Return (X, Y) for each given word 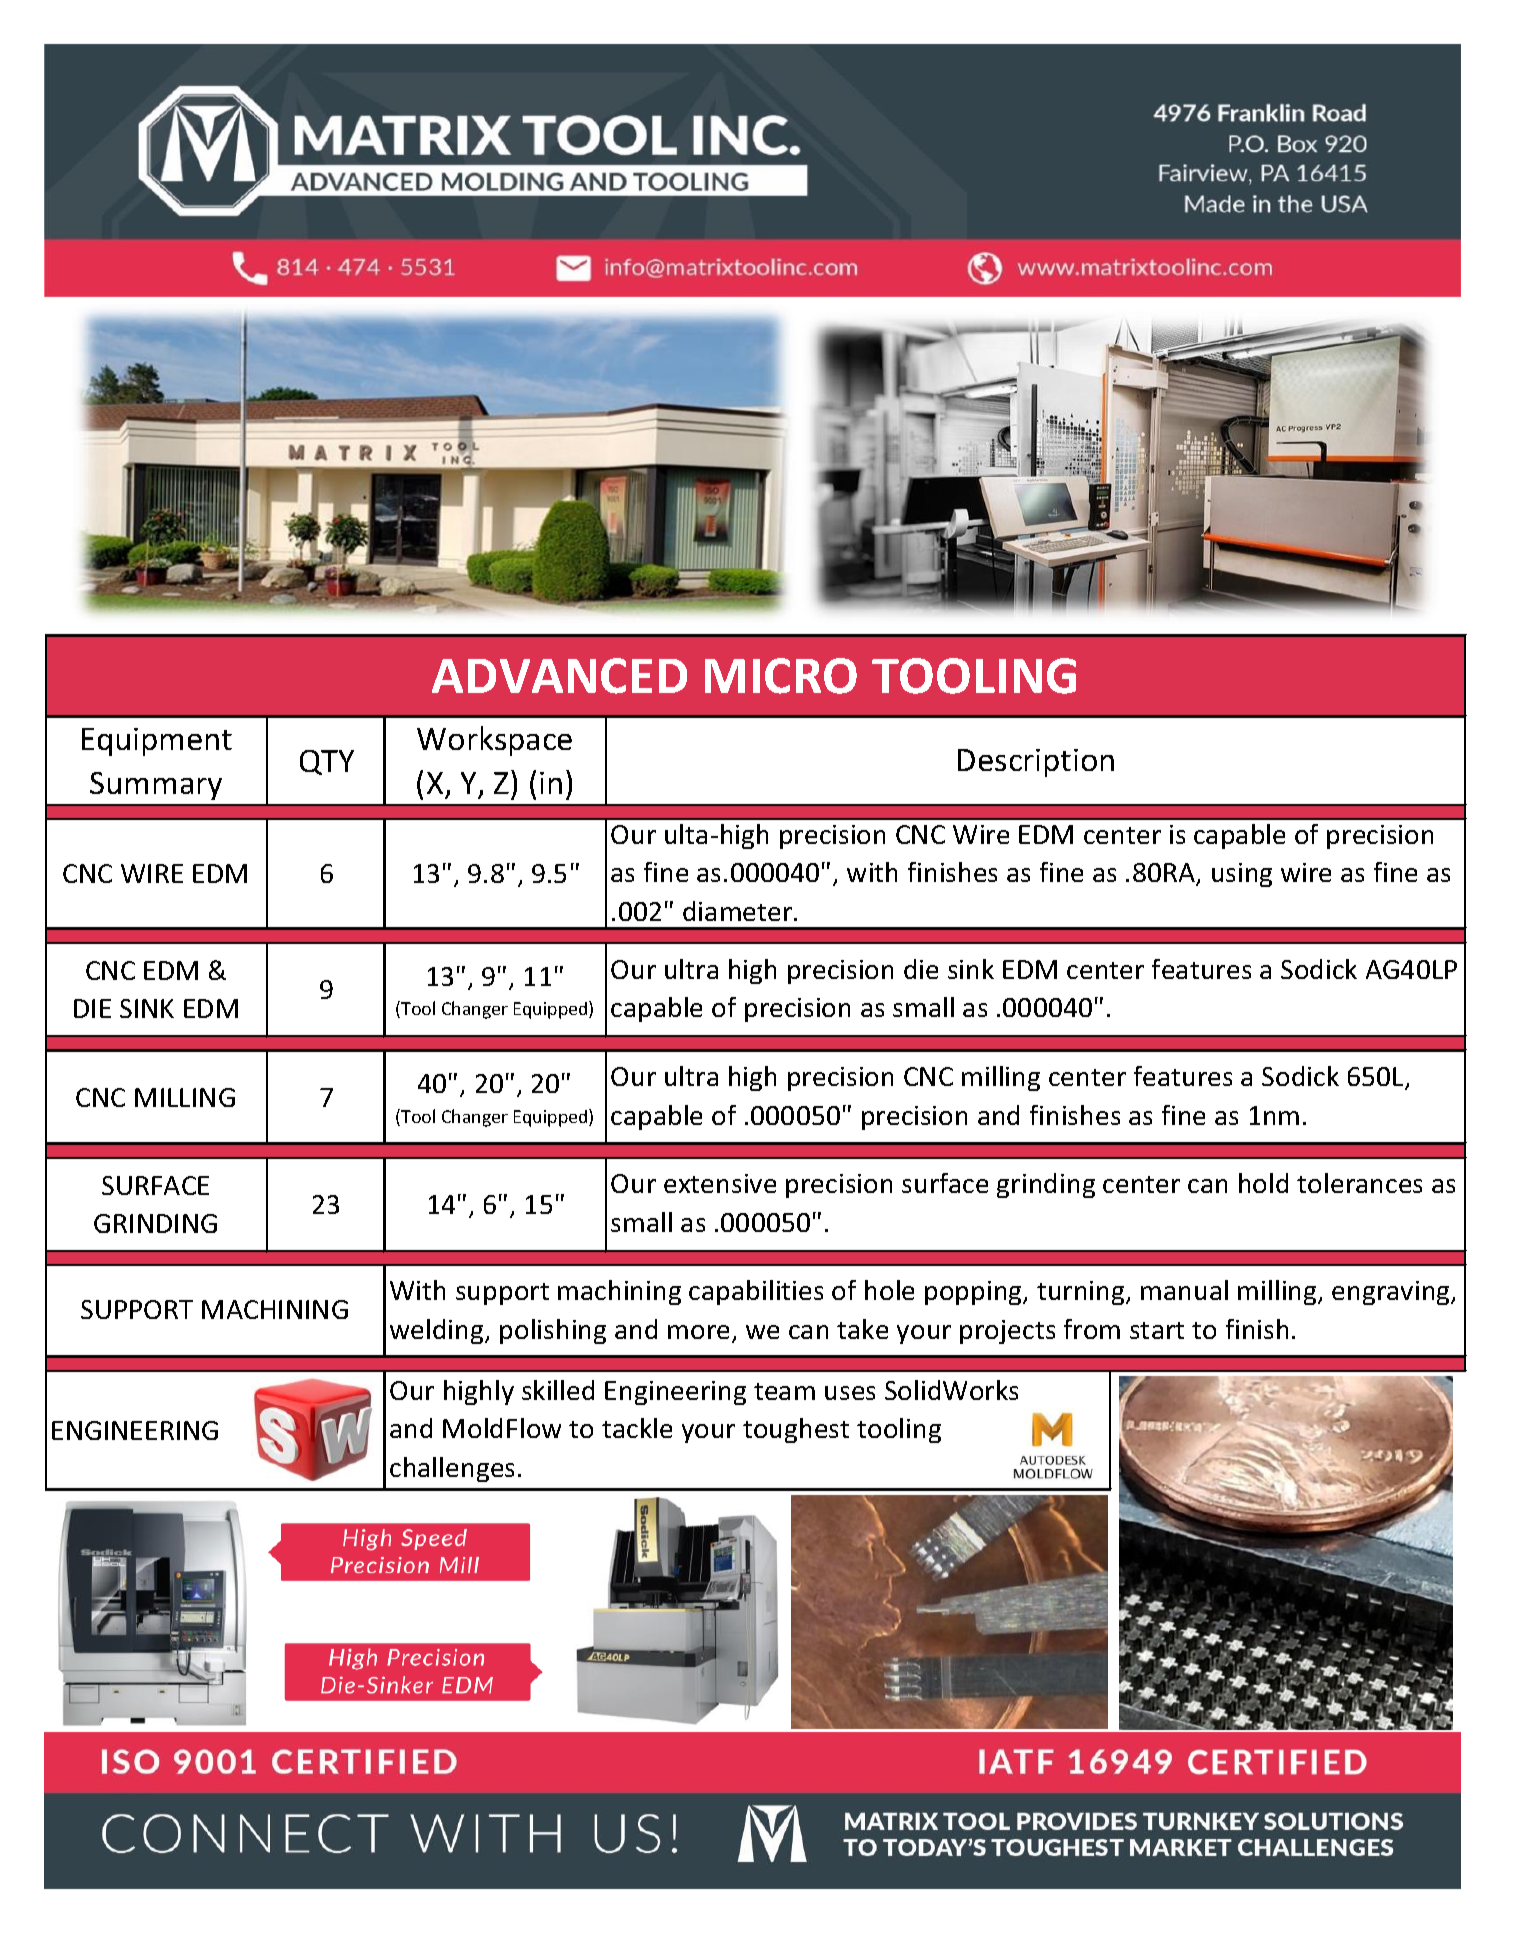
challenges (452, 1469)
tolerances (1359, 1183)
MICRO (781, 676)
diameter (739, 911)
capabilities (756, 1292)
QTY (327, 762)
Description (1036, 763)
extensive (720, 1183)
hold (1263, 1183)
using (1242, 875)
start (1157, 1330)
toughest (796, 1430)
